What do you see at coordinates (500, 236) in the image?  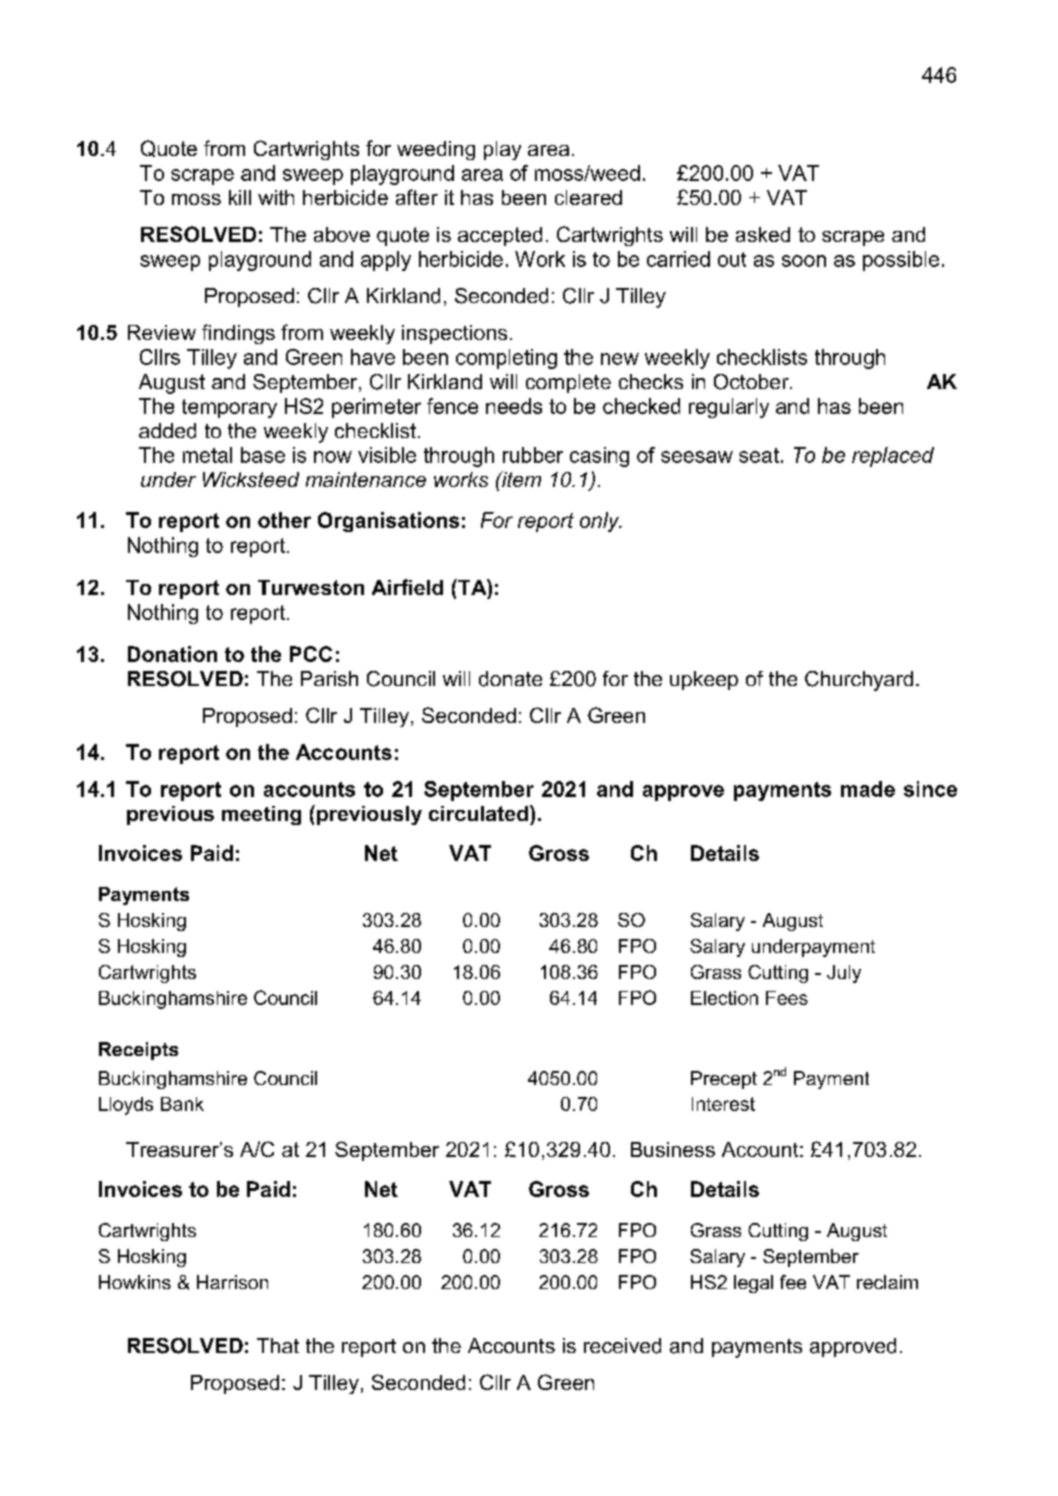 I see `accepted` at bounding box center [500, 236].
